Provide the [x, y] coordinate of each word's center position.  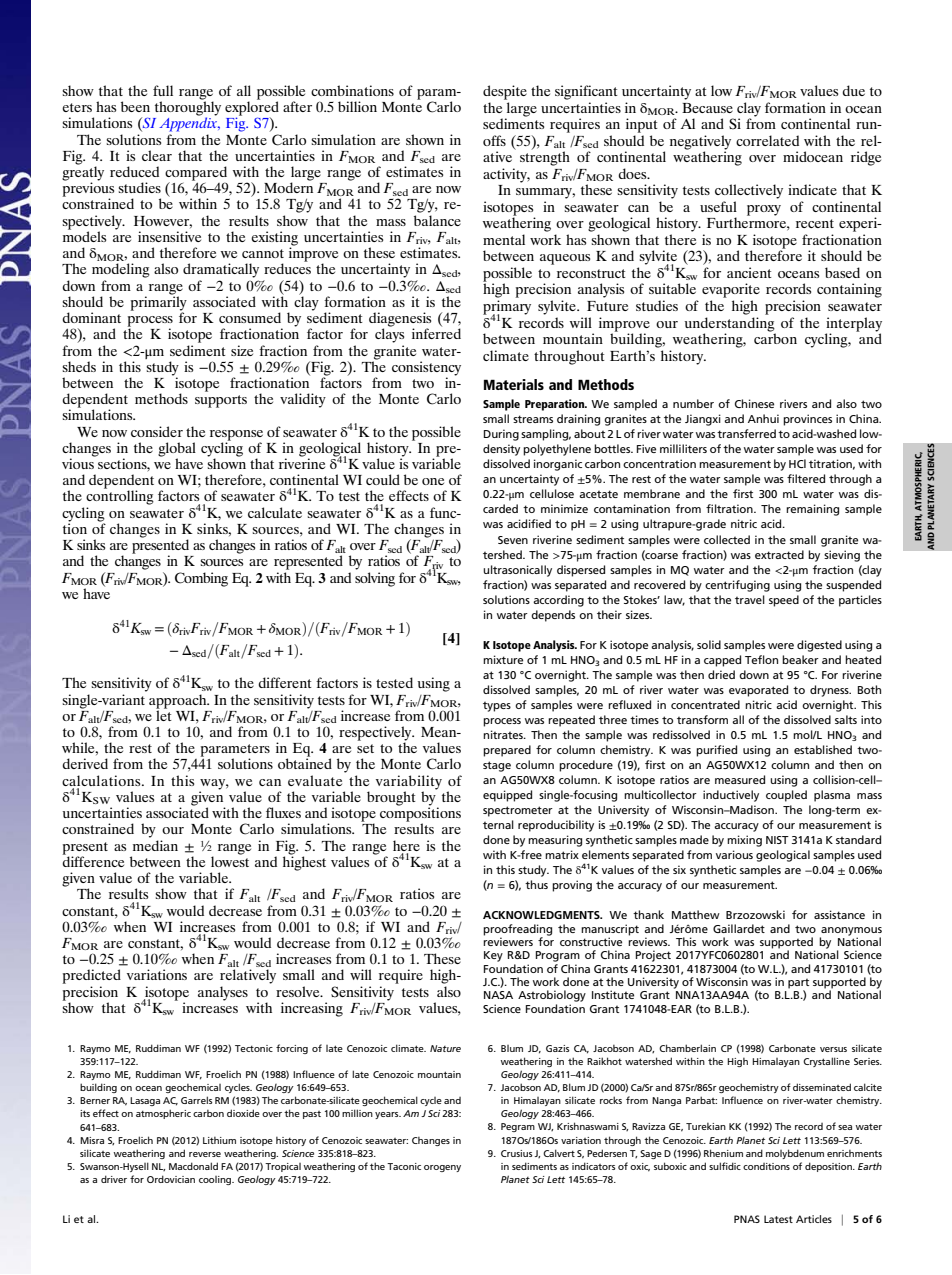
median [155, 845]
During [501, 435]
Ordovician [171, 1179]
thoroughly [188, 108]
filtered [806, 478]
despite [505, 92]
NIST [777, 840]
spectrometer [518, 811]
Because [707, 108]
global [177, 450]
